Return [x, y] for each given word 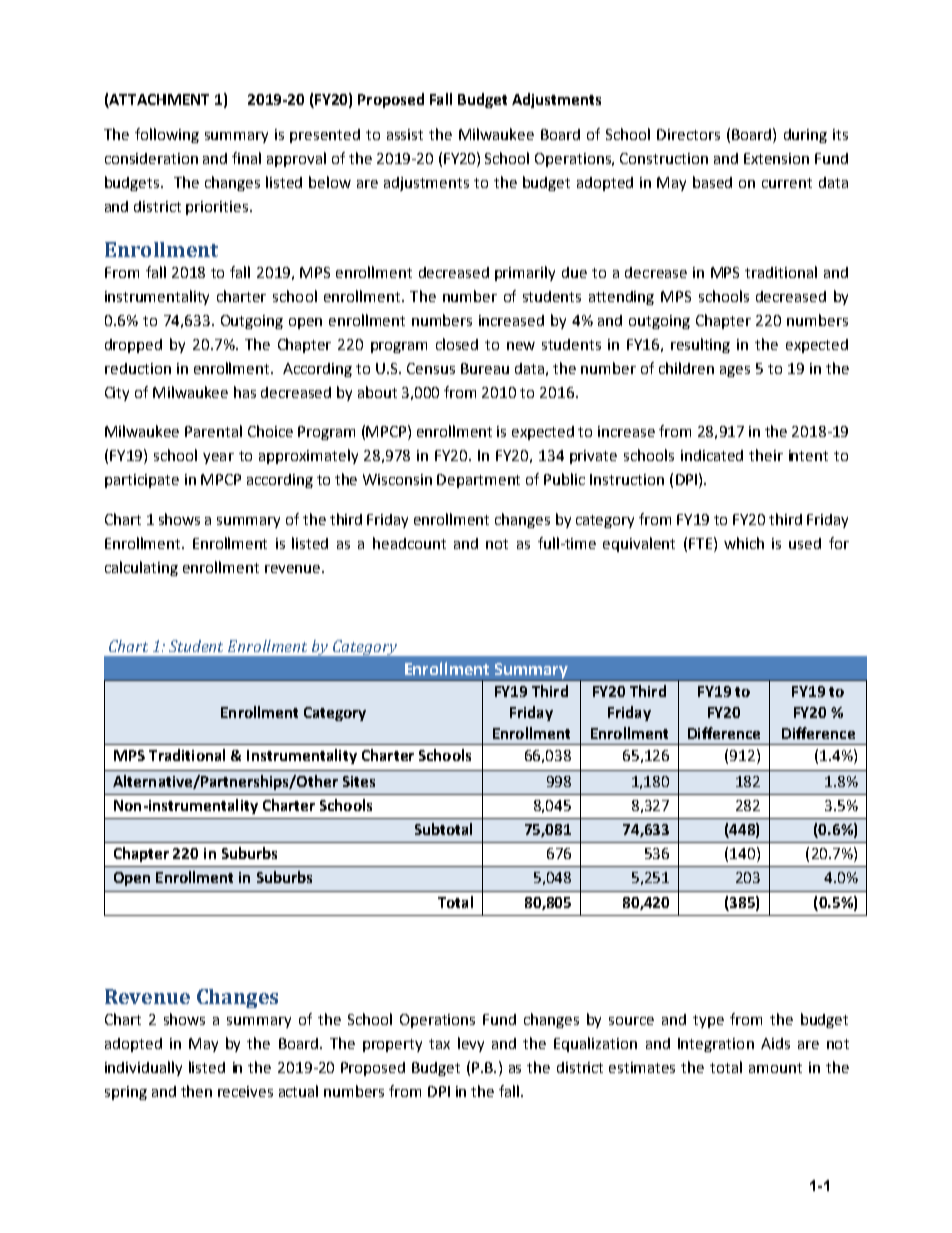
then [196, 1091]
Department [478, 481]
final [246, 158]
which [744, 543]
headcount [409, 543]
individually [143, 1068]
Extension [776, 158]
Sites [359, 781]
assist [405, 134]
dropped [133, 346]
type [708, 1021]
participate [142, 481]
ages [735, 371]
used [805, 543]
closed [457, 344]
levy [471, 1044]
